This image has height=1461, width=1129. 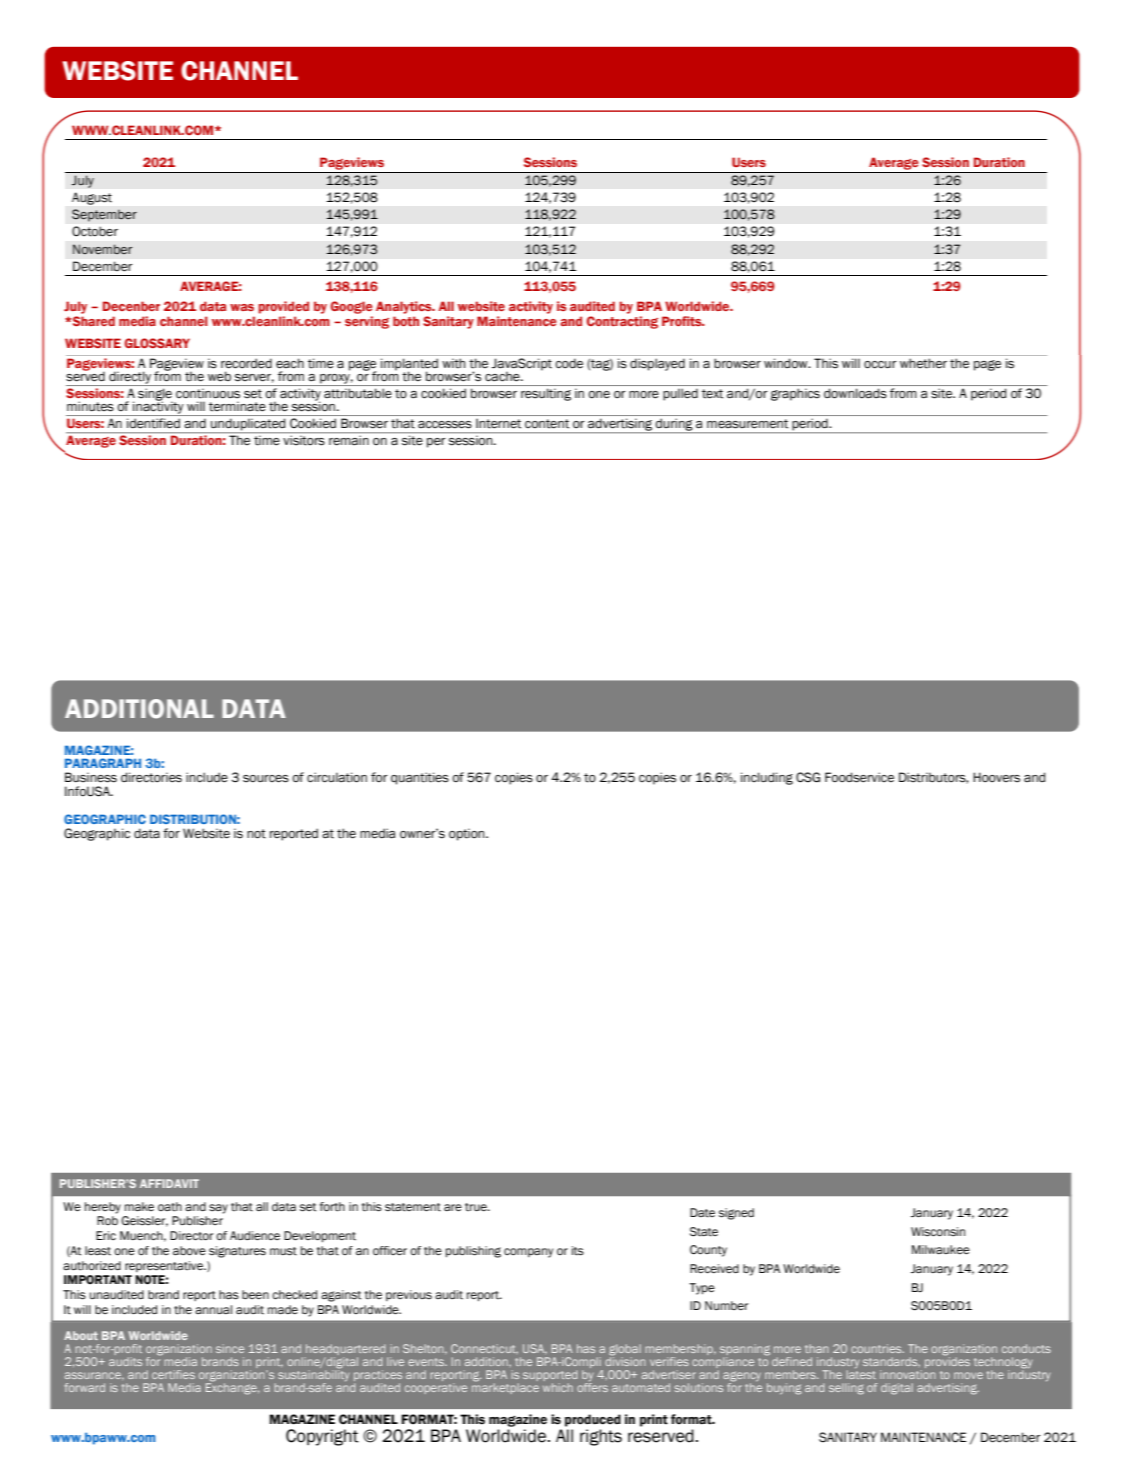 What do you see at coordinates (923, 363) in the image?
I see `whether` at bounding box center [923, 363].
